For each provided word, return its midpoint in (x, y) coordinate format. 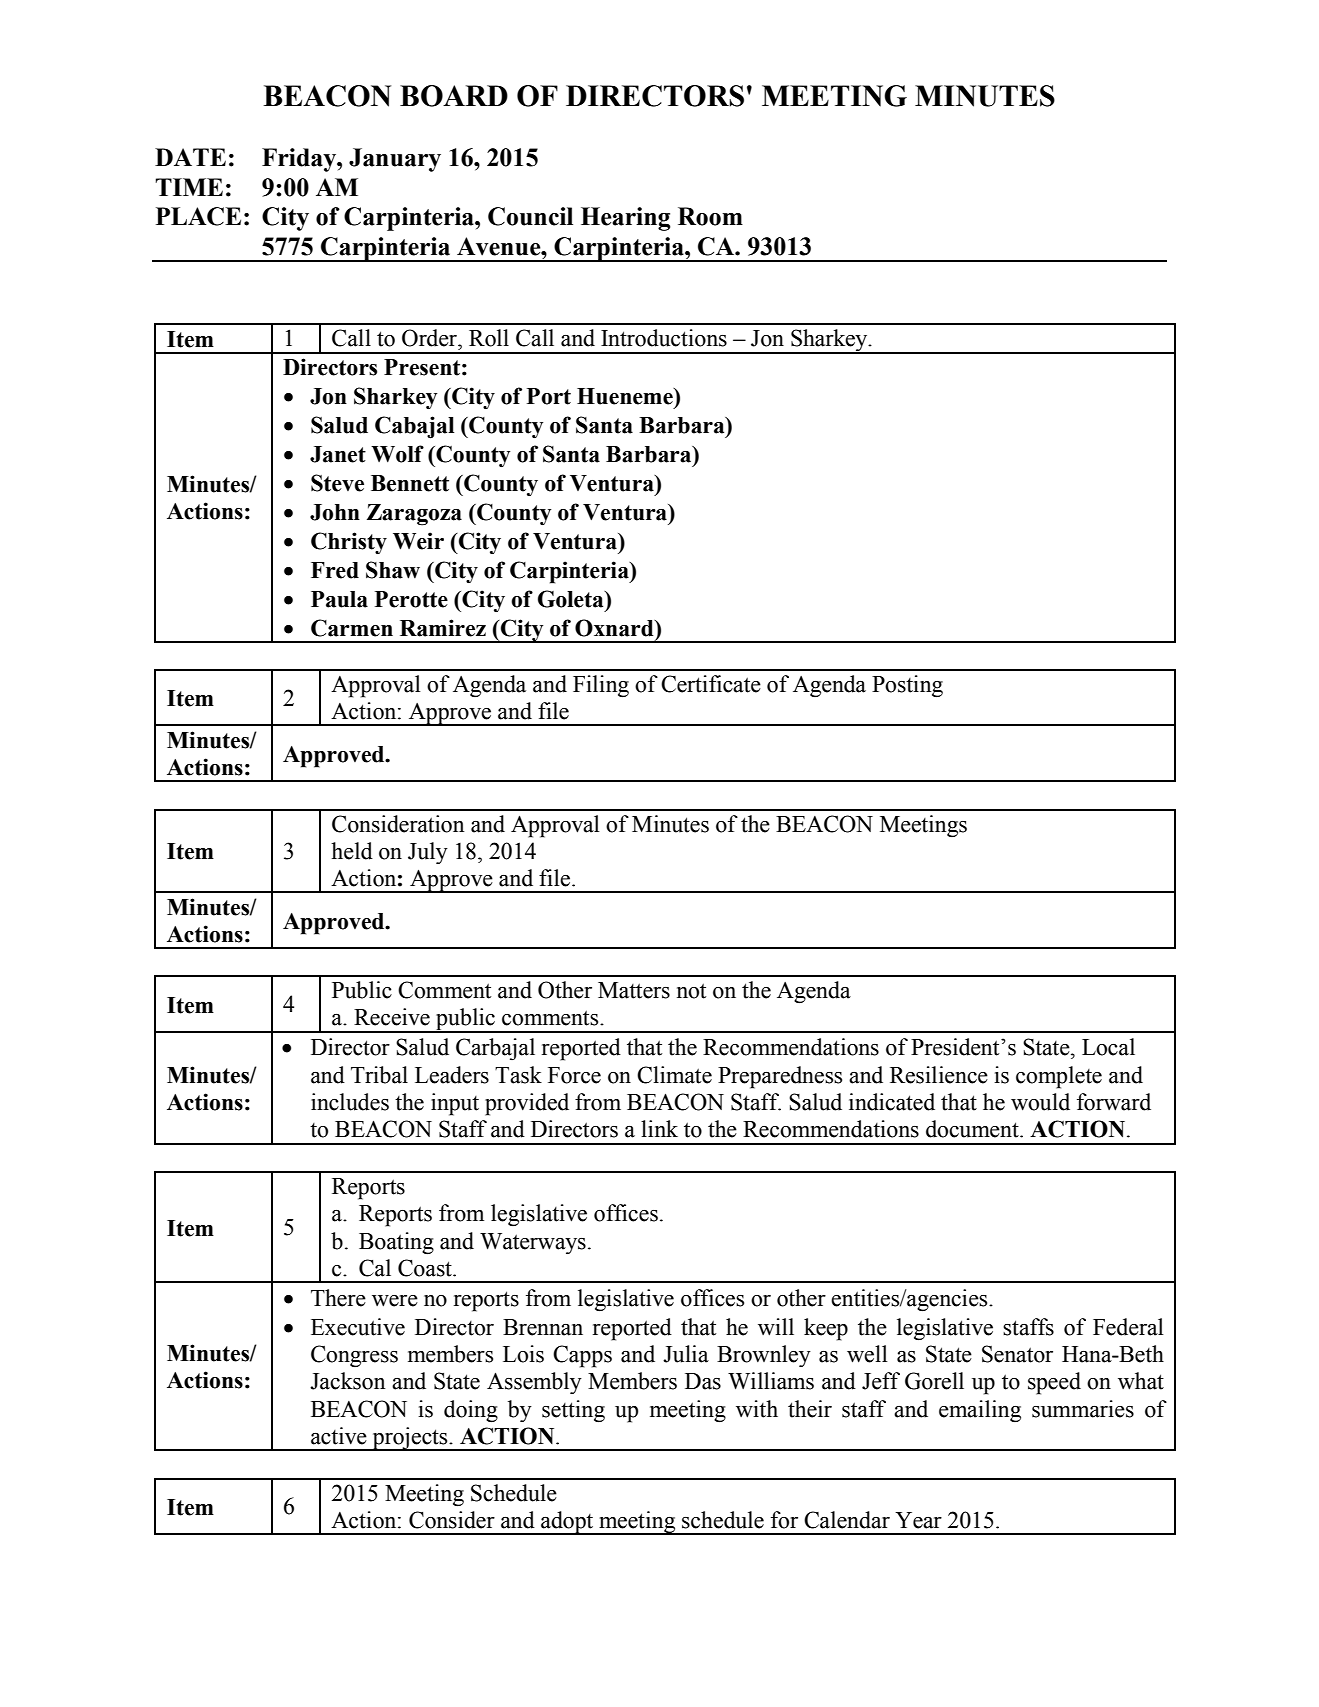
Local (1108, 1047)
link (659, 1128)
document (973, 1129)
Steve (337, 483)
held (352, 851)
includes (350, 1102)
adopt (567, 1523)
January (395, 160)
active (339, 1436)
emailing (980, 1411)
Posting (907, 686)
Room (710, 216)
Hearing (626, 219)
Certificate (711, 684)
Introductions (664, 338)
